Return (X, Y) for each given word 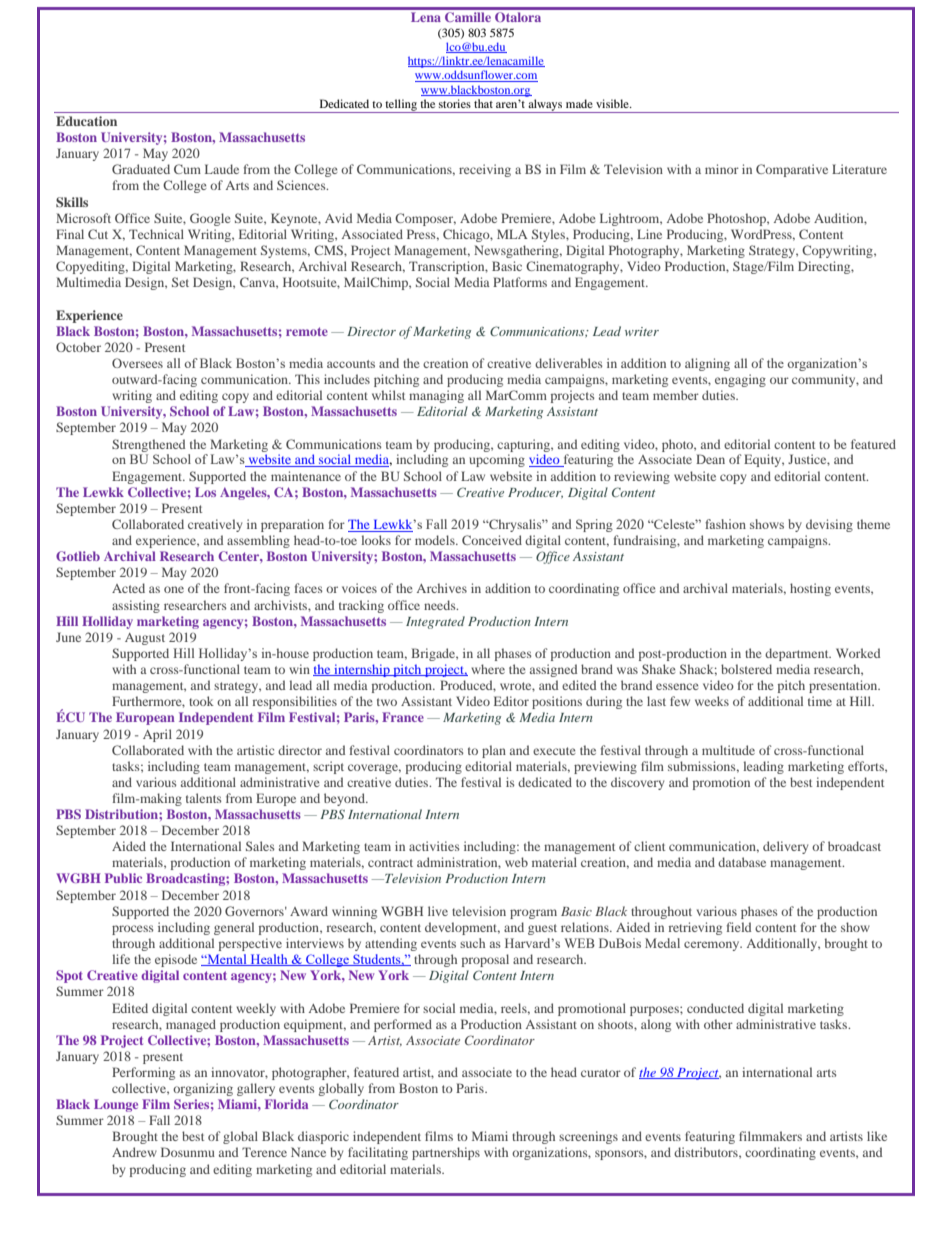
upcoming (497, 460)
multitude (728, 750)
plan (494, 751)
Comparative (792, 170)
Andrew (134, 1152)
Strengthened (148, 445)
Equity (764, 460)
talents (204, 798)
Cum (187, 169)
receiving (485, 170)
